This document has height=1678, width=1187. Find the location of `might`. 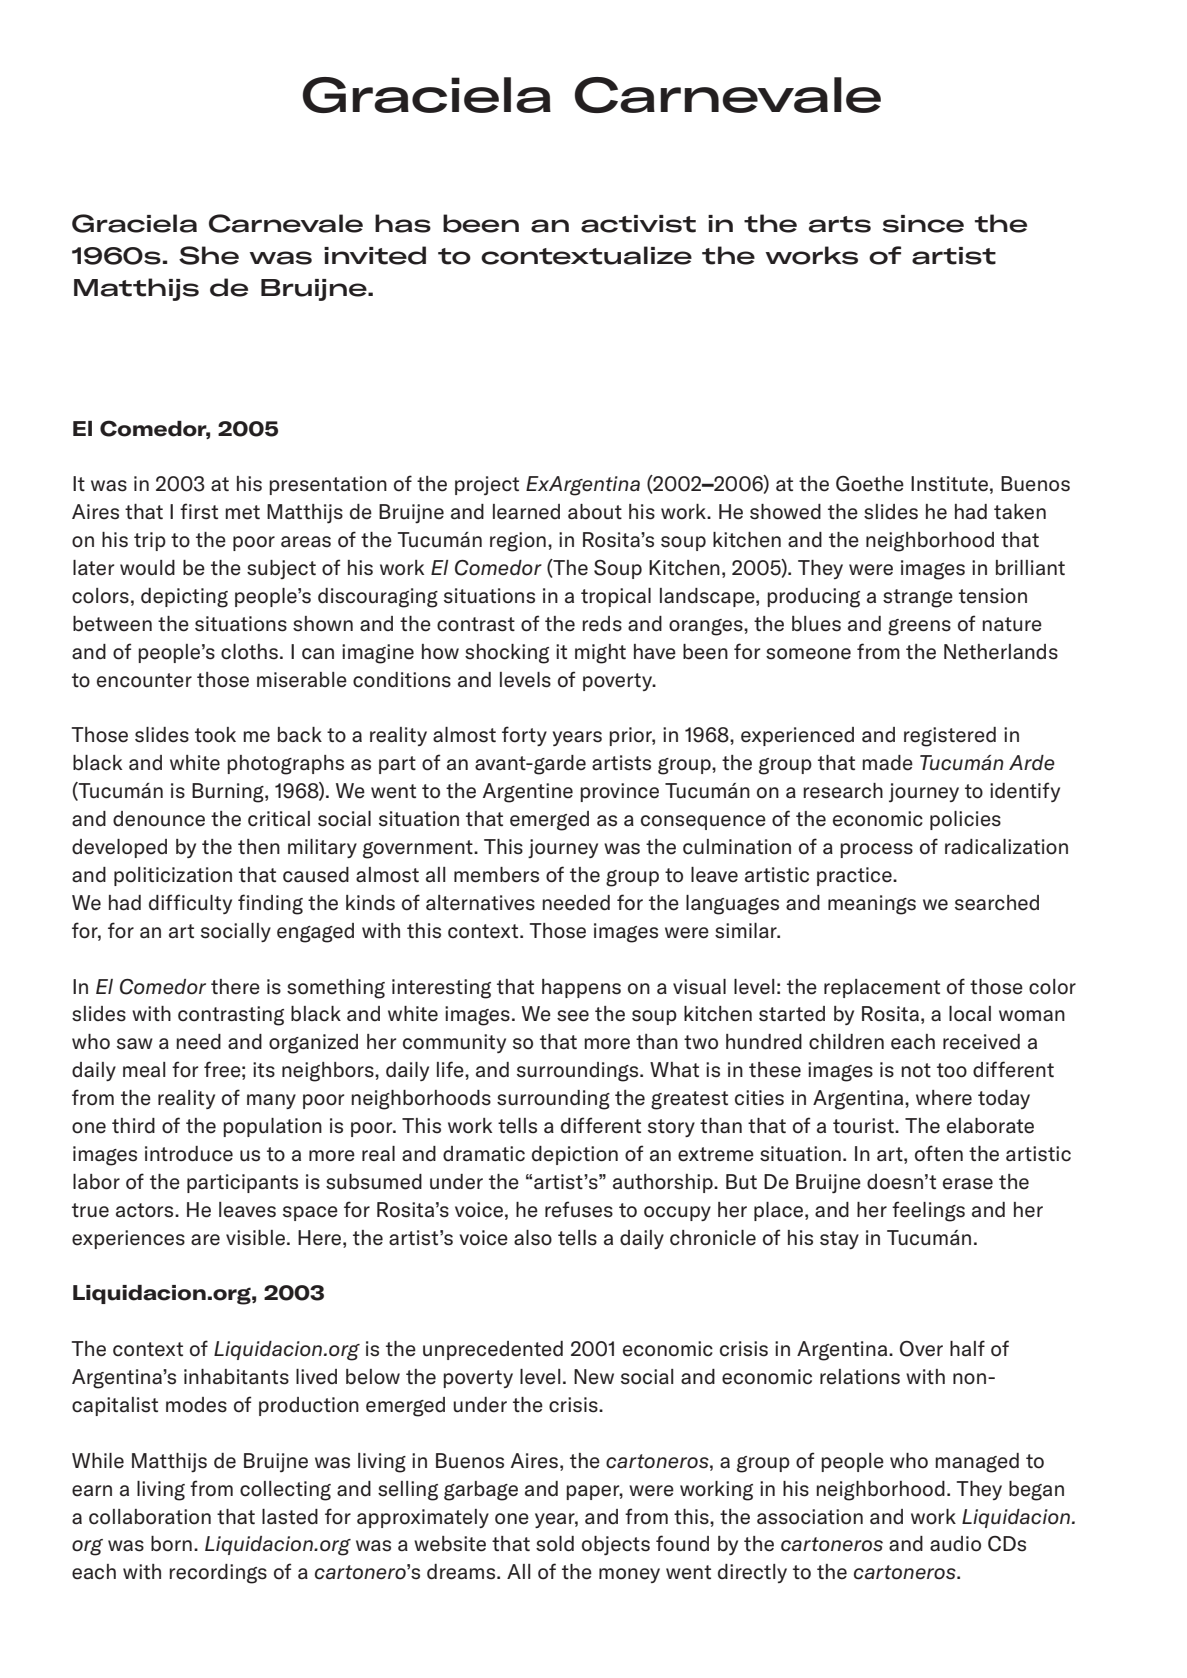

might is located at coordinates (600, 654).
